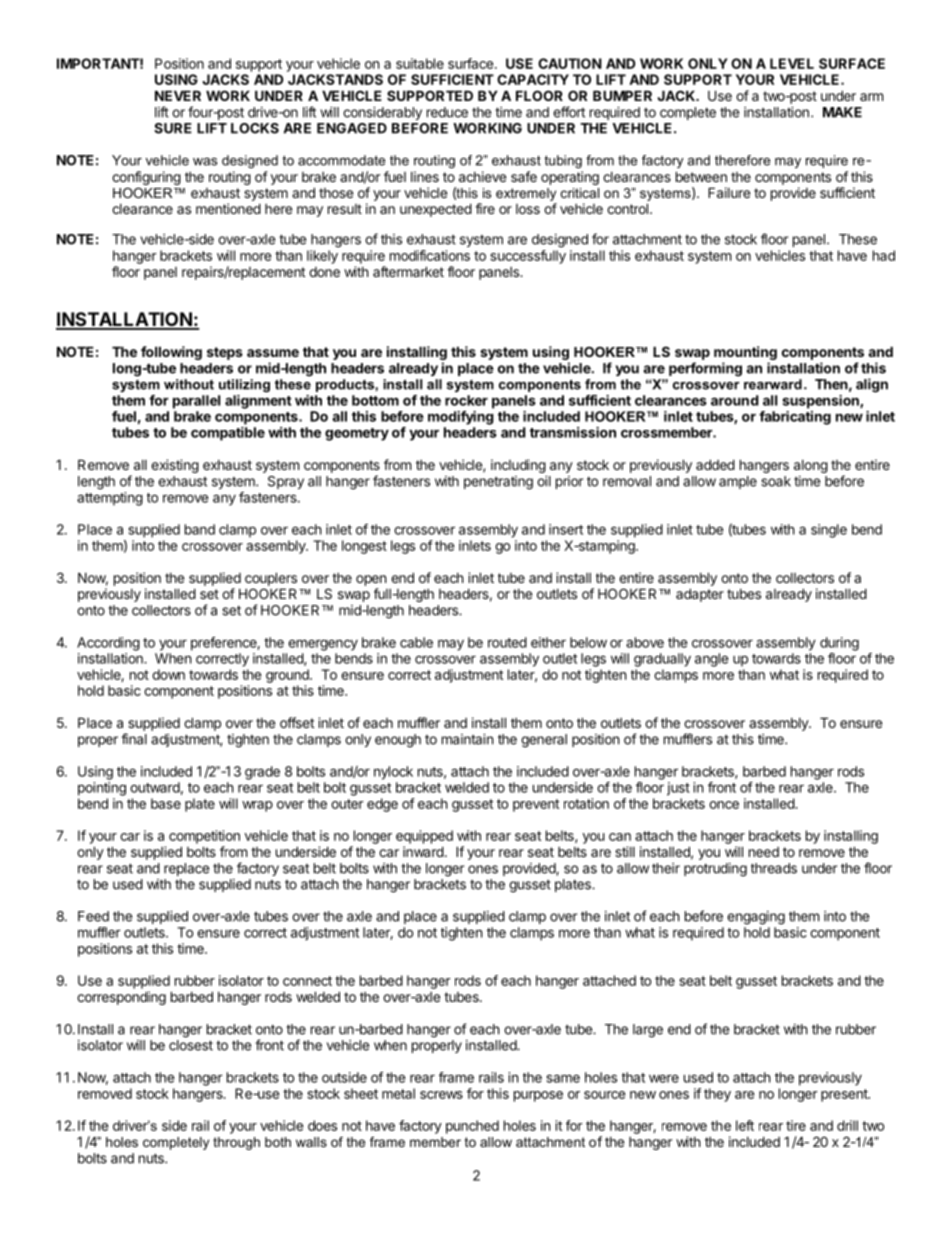  What do you see at coordinates (228, 434) in the screenshot?
I see `compatible` at bounding box center [228, 434].
